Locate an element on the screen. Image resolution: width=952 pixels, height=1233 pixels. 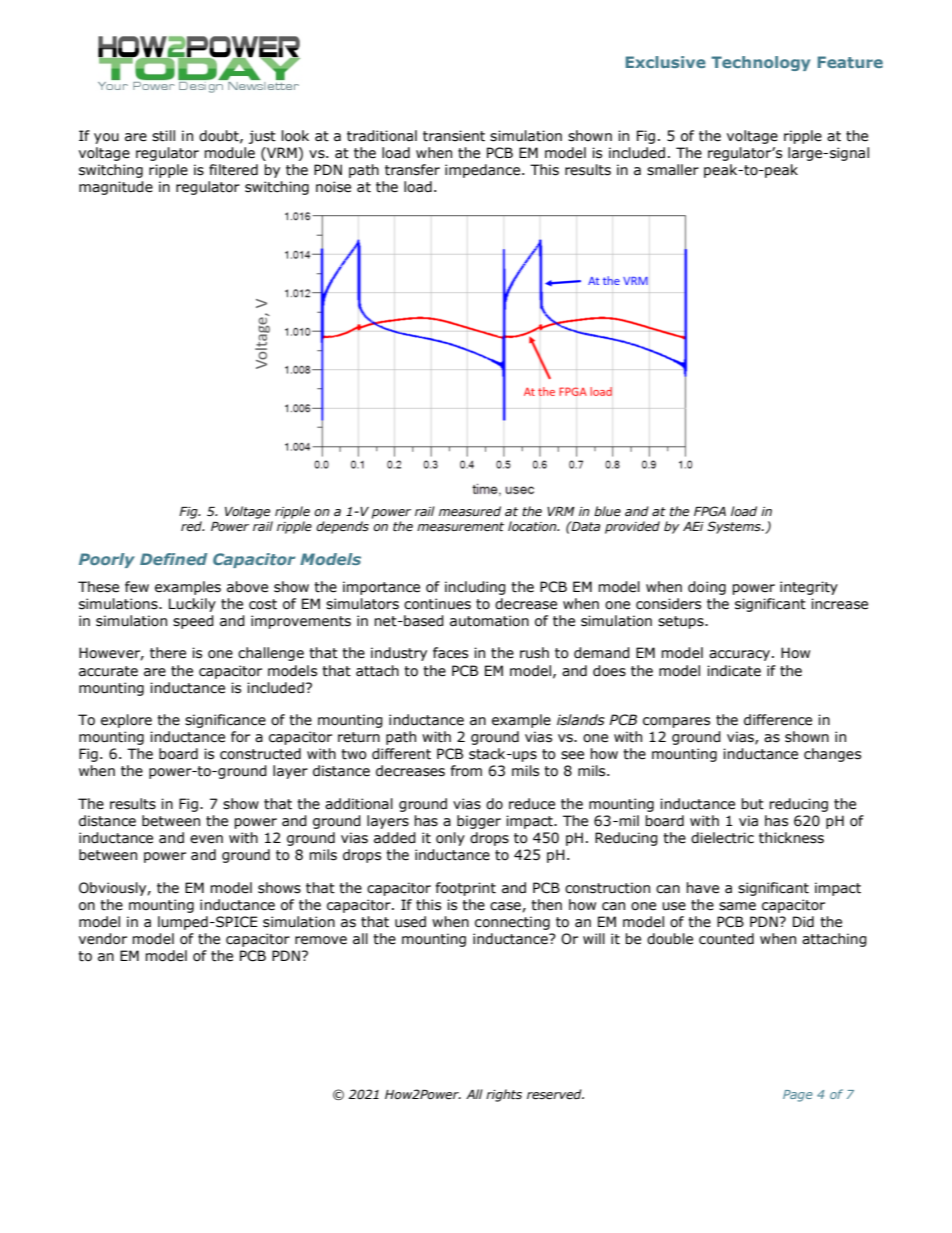
Page is located at coordinates (798, 1096).
